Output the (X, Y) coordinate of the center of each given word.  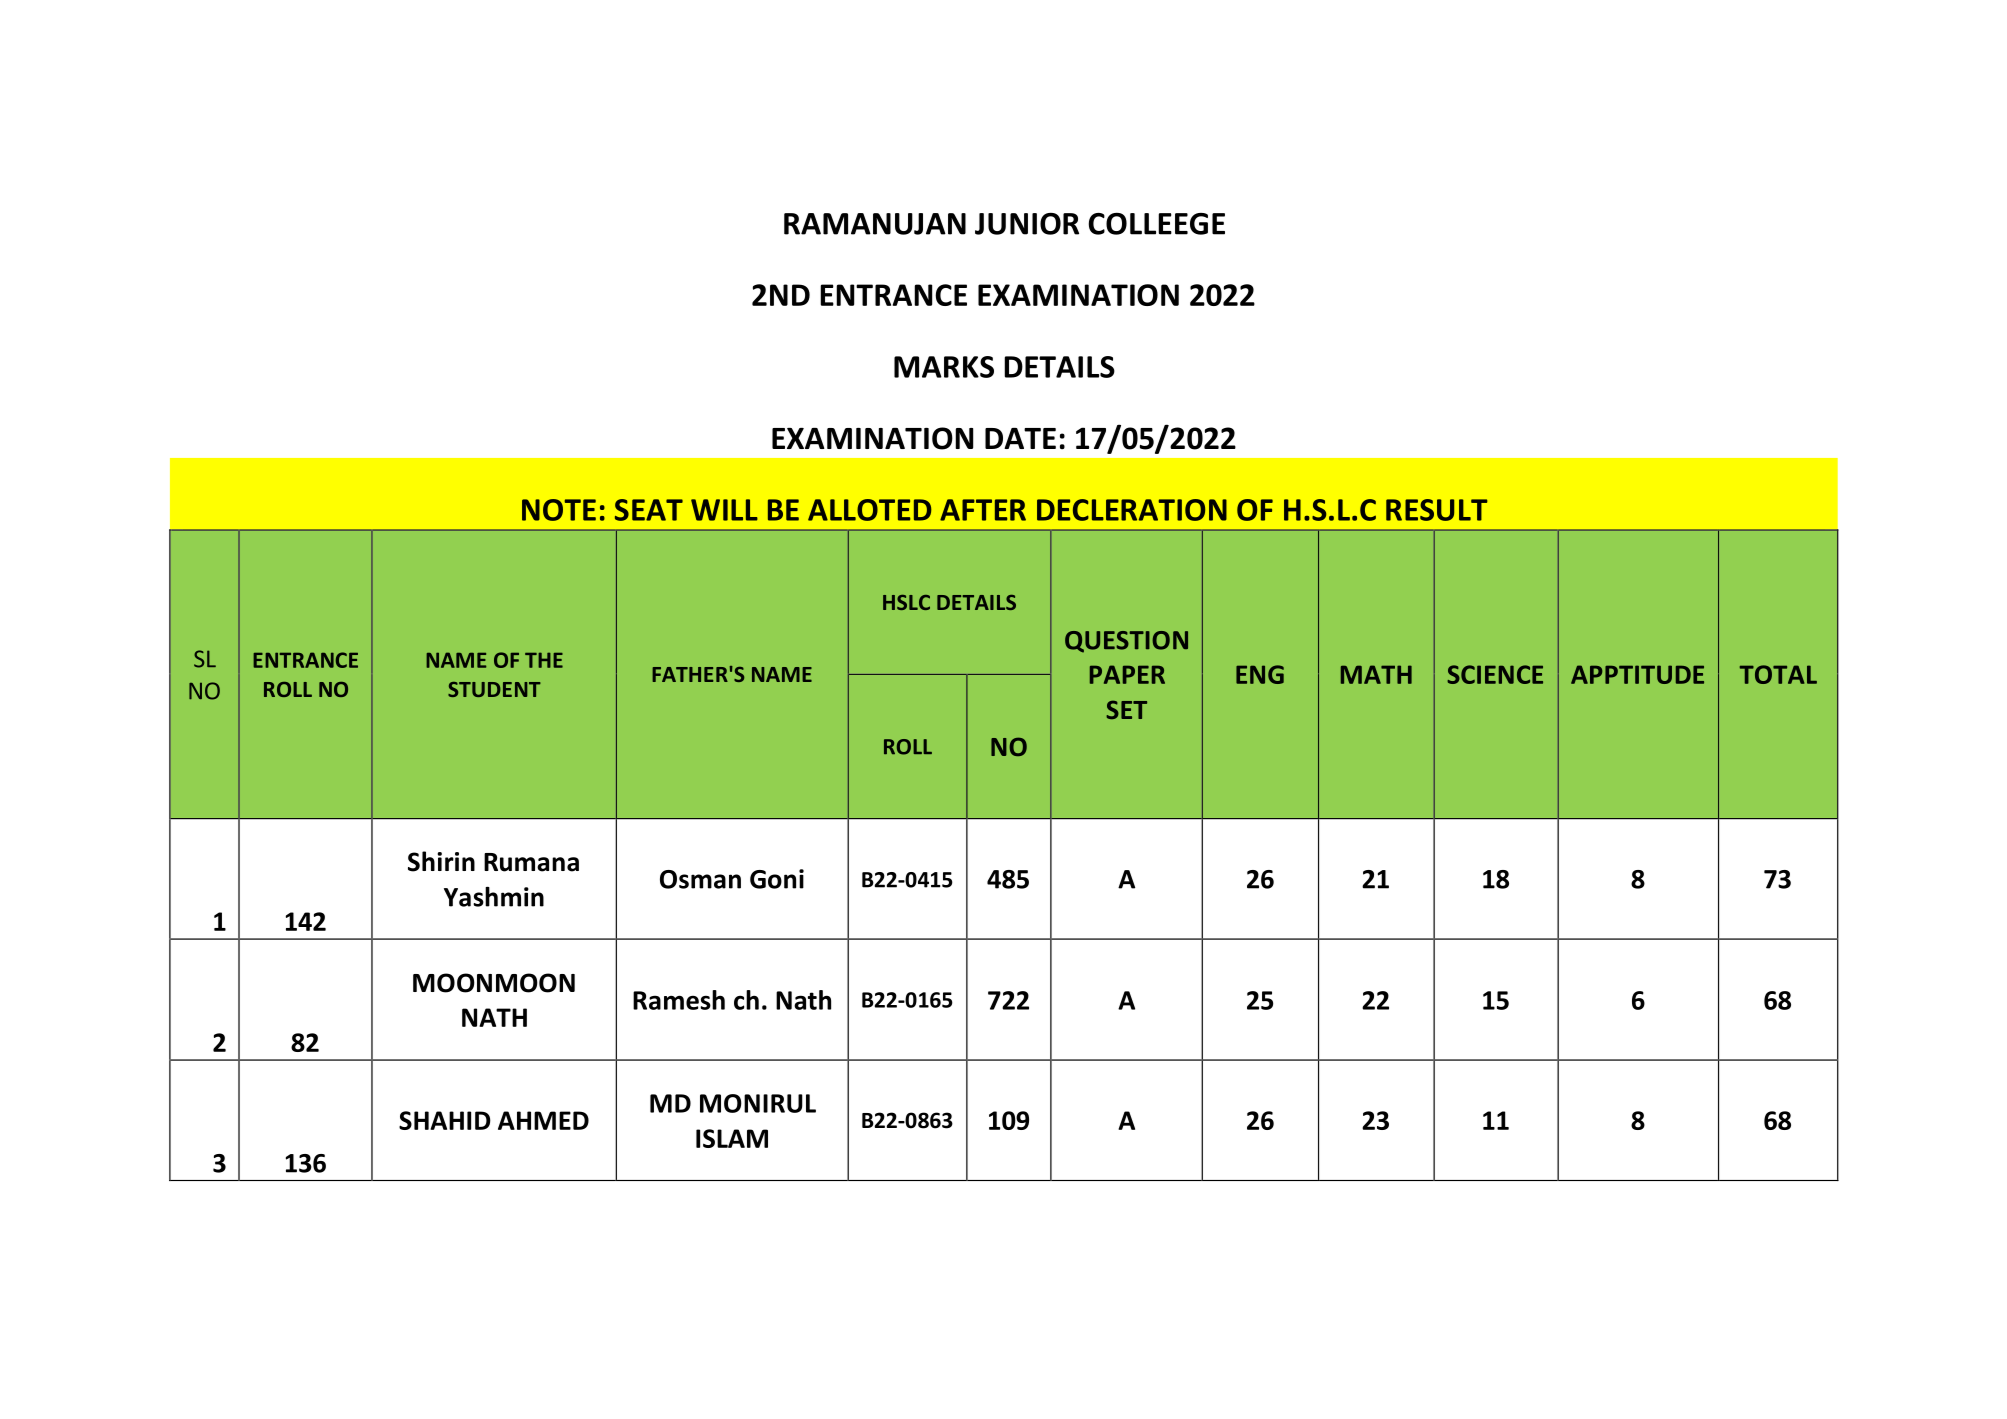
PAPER (1127, 674)
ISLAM (732, 1138)
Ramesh (679, 1000)
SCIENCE (1495, 674)
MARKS (944, 367)
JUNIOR (1027, 223)
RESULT (1437, 510)
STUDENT (494, 689)
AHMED (543, 1120)
